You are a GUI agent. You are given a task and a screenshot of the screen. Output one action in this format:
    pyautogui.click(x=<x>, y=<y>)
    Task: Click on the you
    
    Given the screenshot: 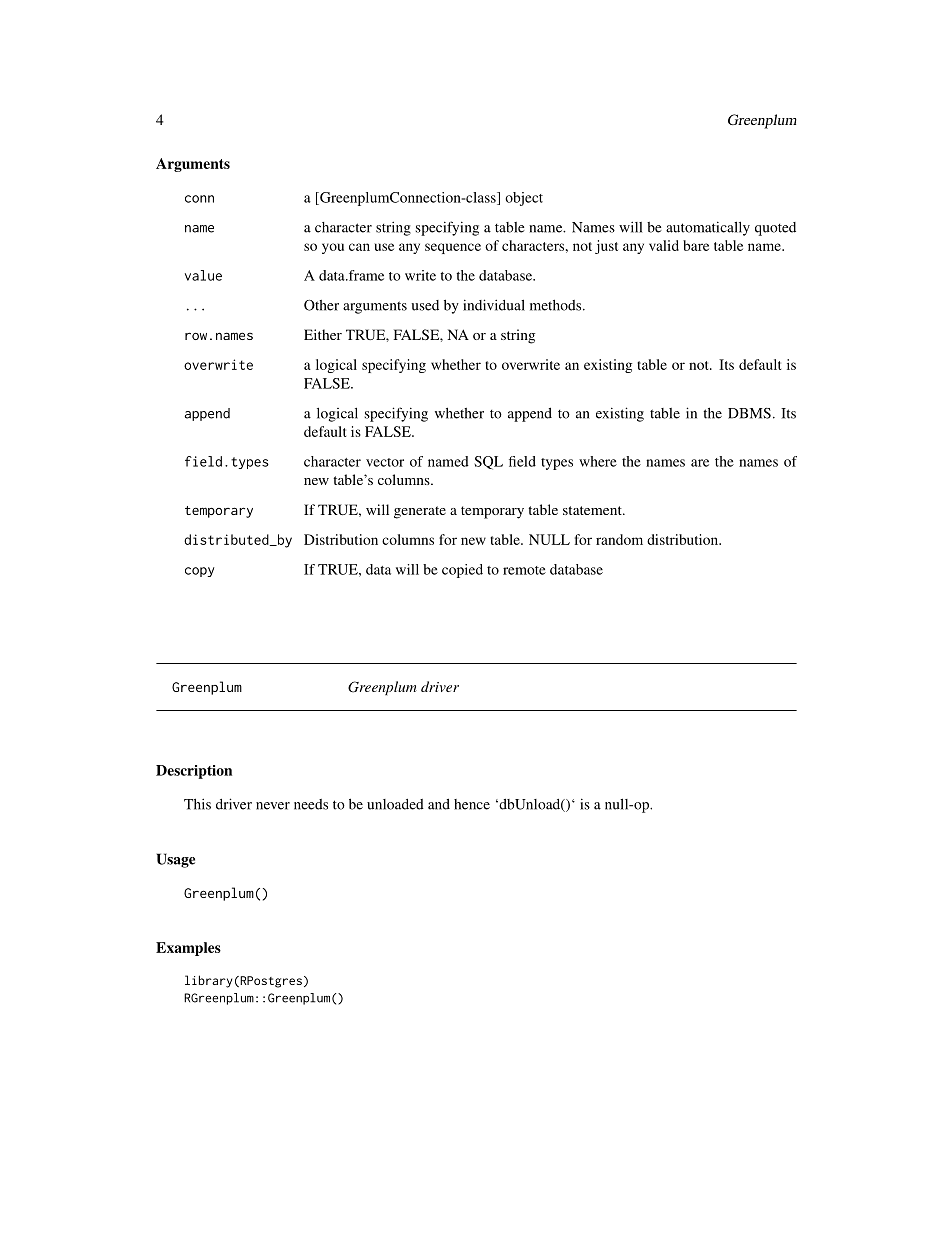 What is the action you would take?
    pyautogui.click(x=333, y=248)
